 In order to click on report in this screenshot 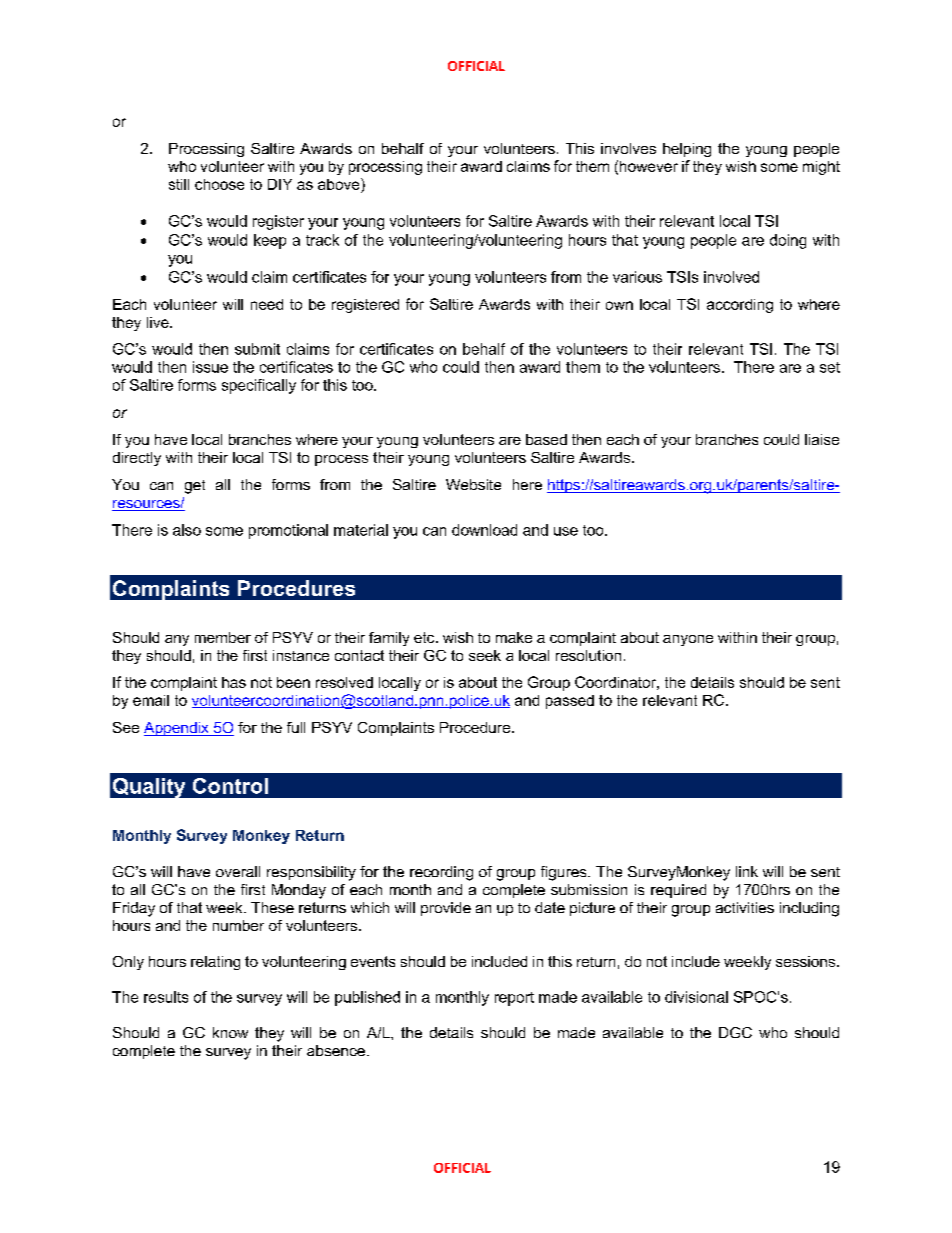, I will do `click(514, 999)`.
